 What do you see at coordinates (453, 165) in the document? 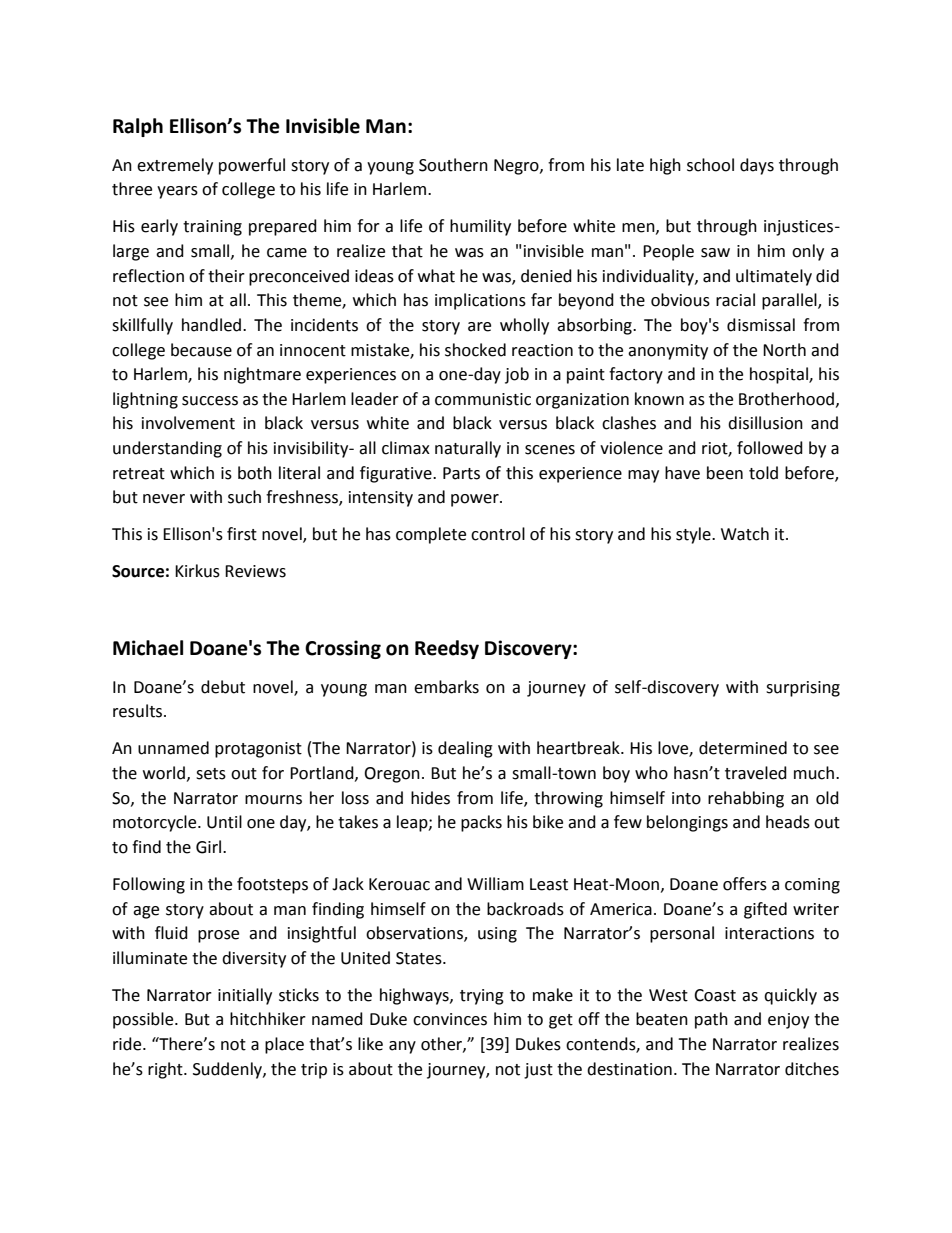
I see `Southern` at bounding box center [453, 165].
